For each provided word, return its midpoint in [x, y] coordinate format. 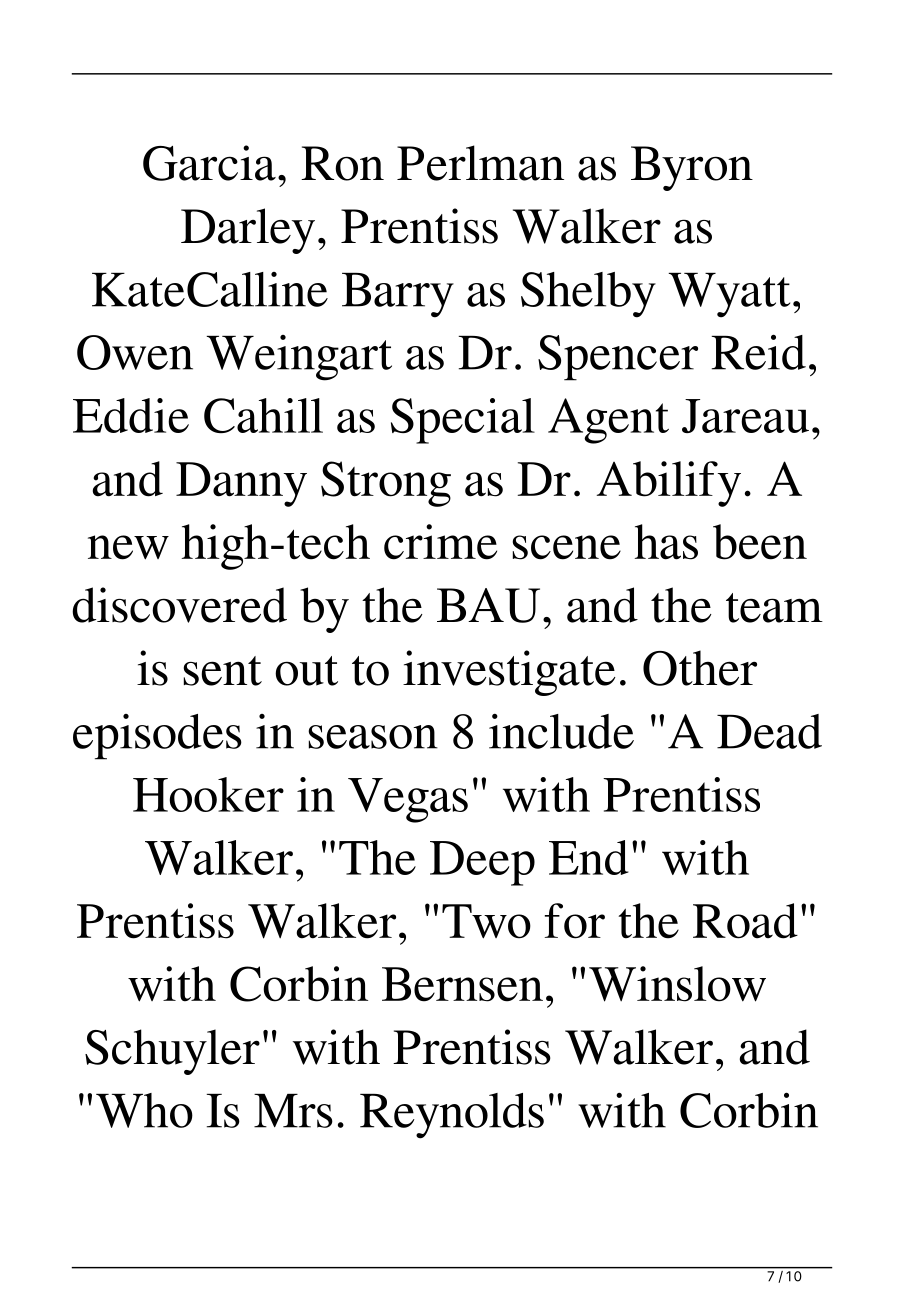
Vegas [408, 800]
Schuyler [172, 1052]
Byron [692, 168]
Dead [769, 731]
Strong [386, 484]
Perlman [480, 163]
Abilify [669, 484]
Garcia [209, 163]
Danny [241, 484]
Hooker [208, 794]
